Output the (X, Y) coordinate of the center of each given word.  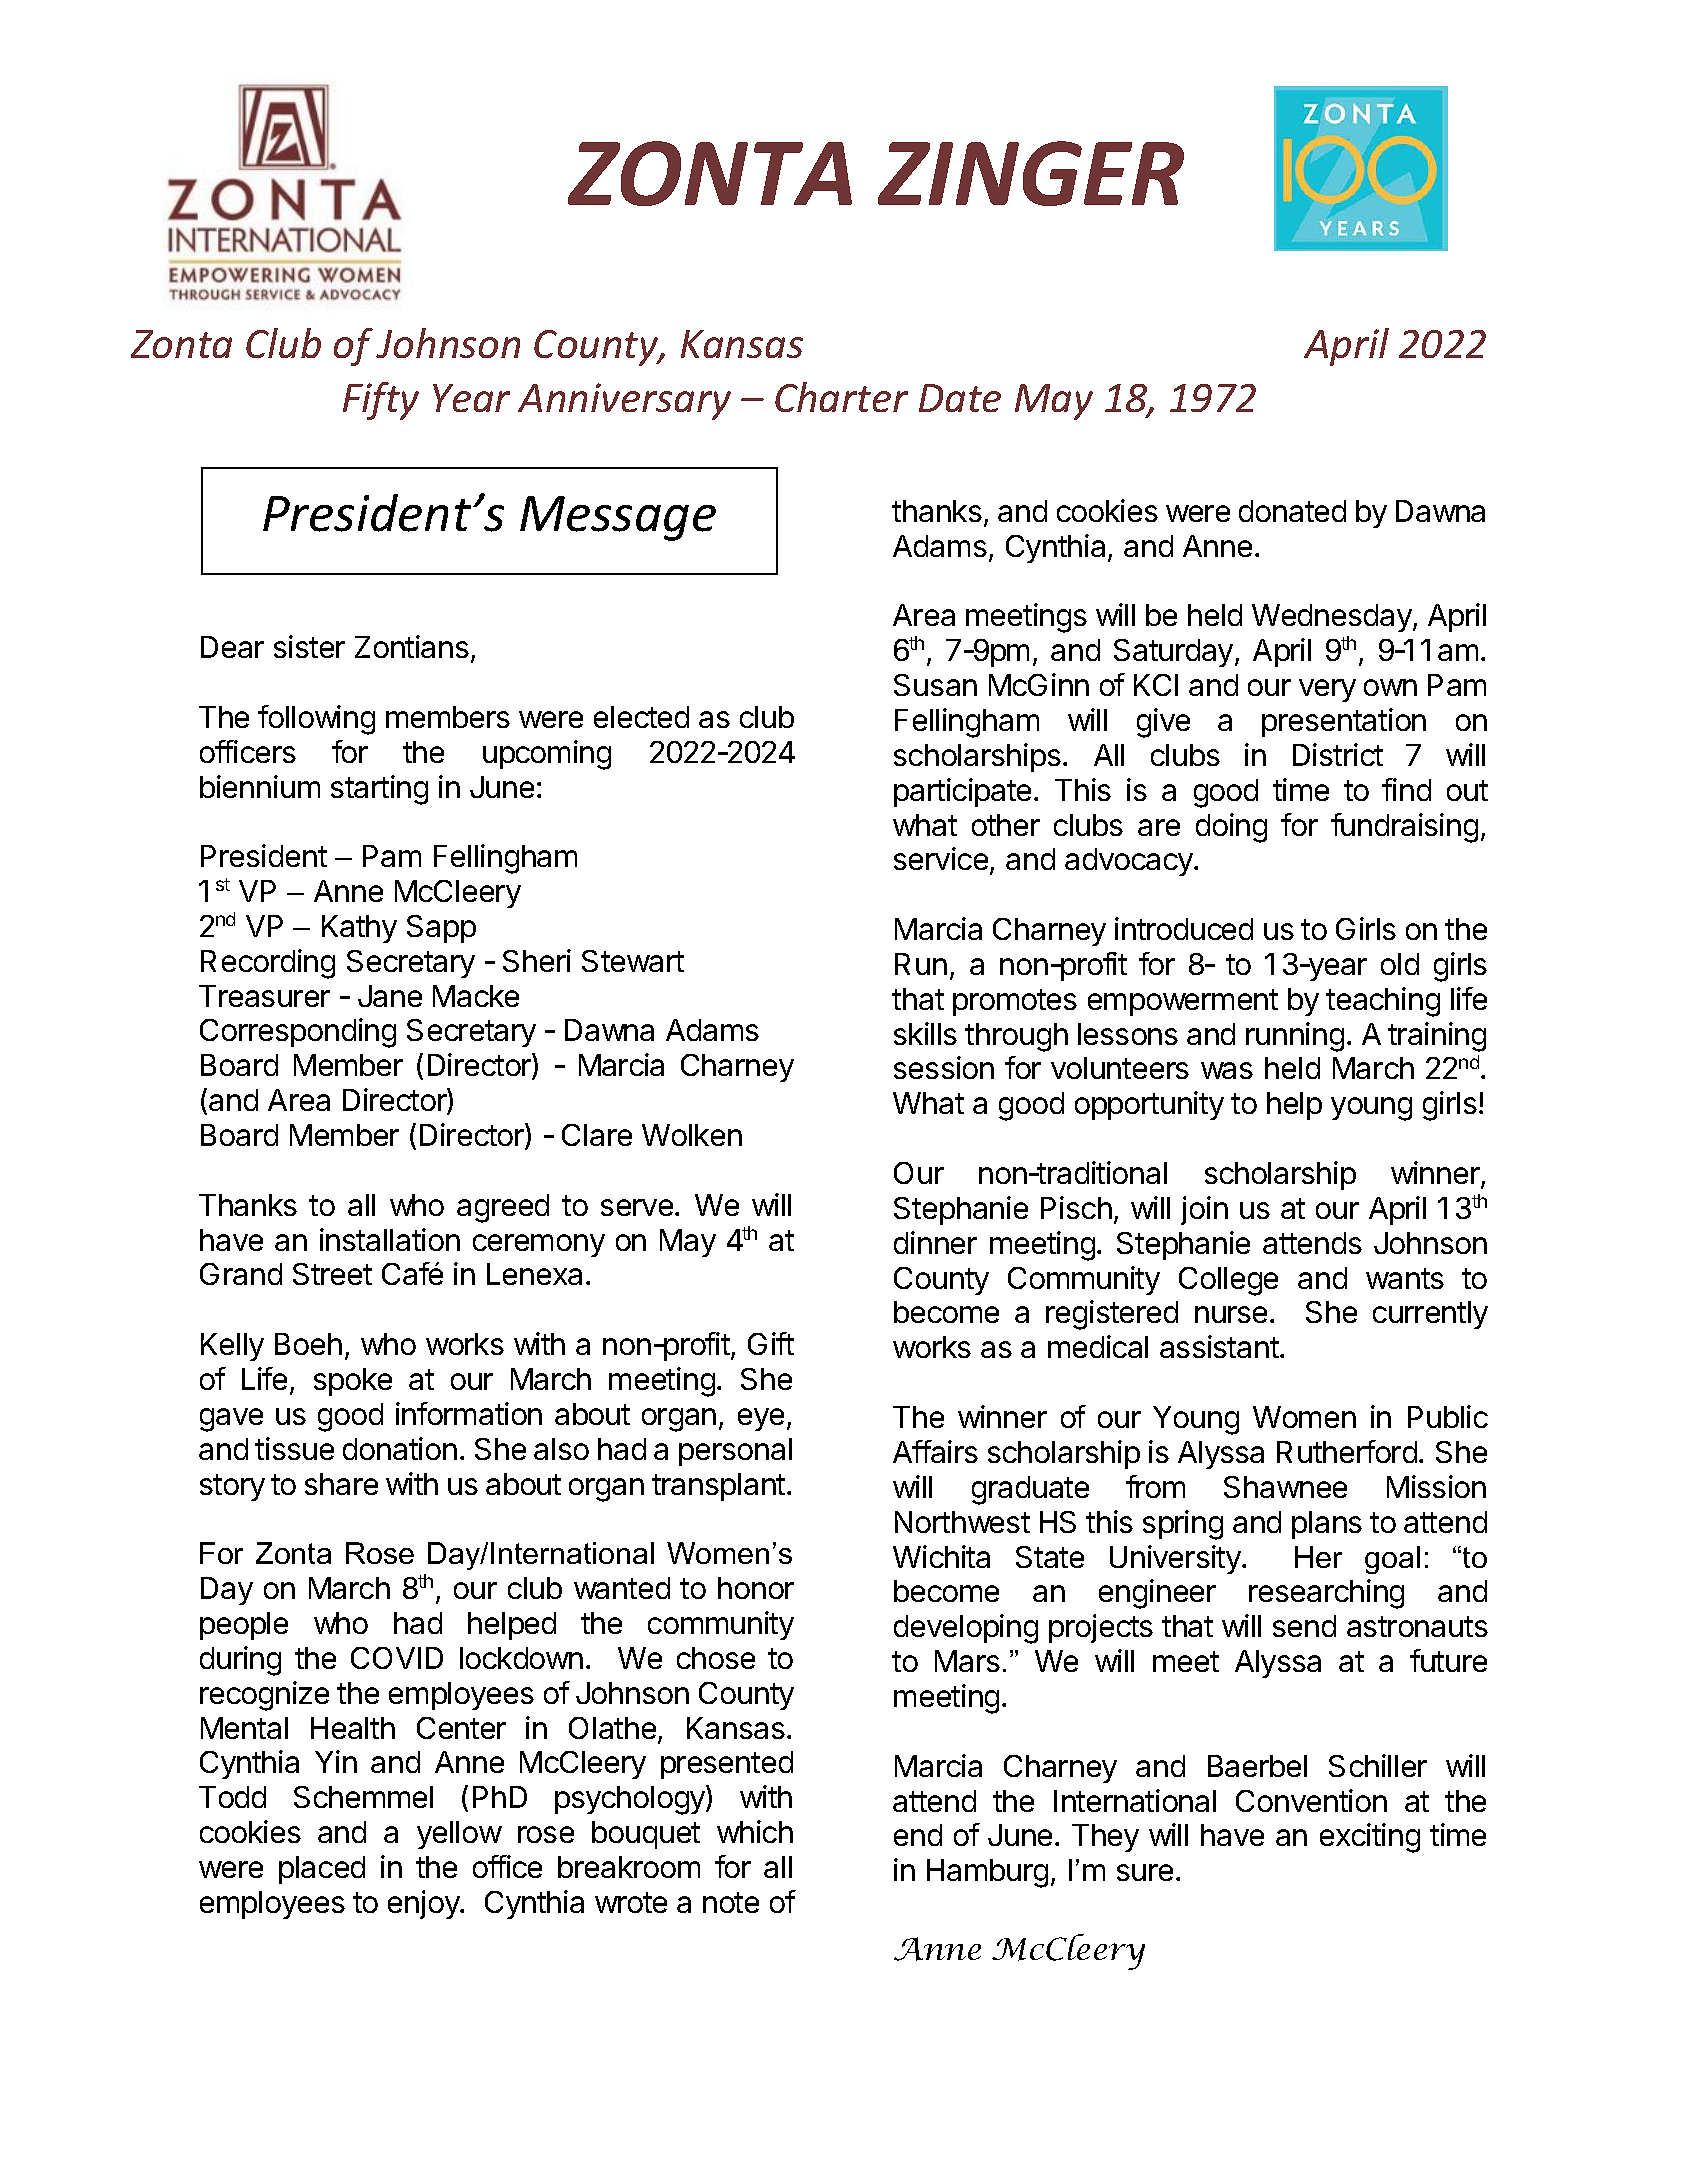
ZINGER (1031, 173)
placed (322, 1870)
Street (332, 1274)
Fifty (381, 401)
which (755, 1831)
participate (962, 792)
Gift (771, 1343)
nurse (1231, 1314)
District (1338, 754)
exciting (1370, 1838)
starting (379, 790)
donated (1292, 511)
